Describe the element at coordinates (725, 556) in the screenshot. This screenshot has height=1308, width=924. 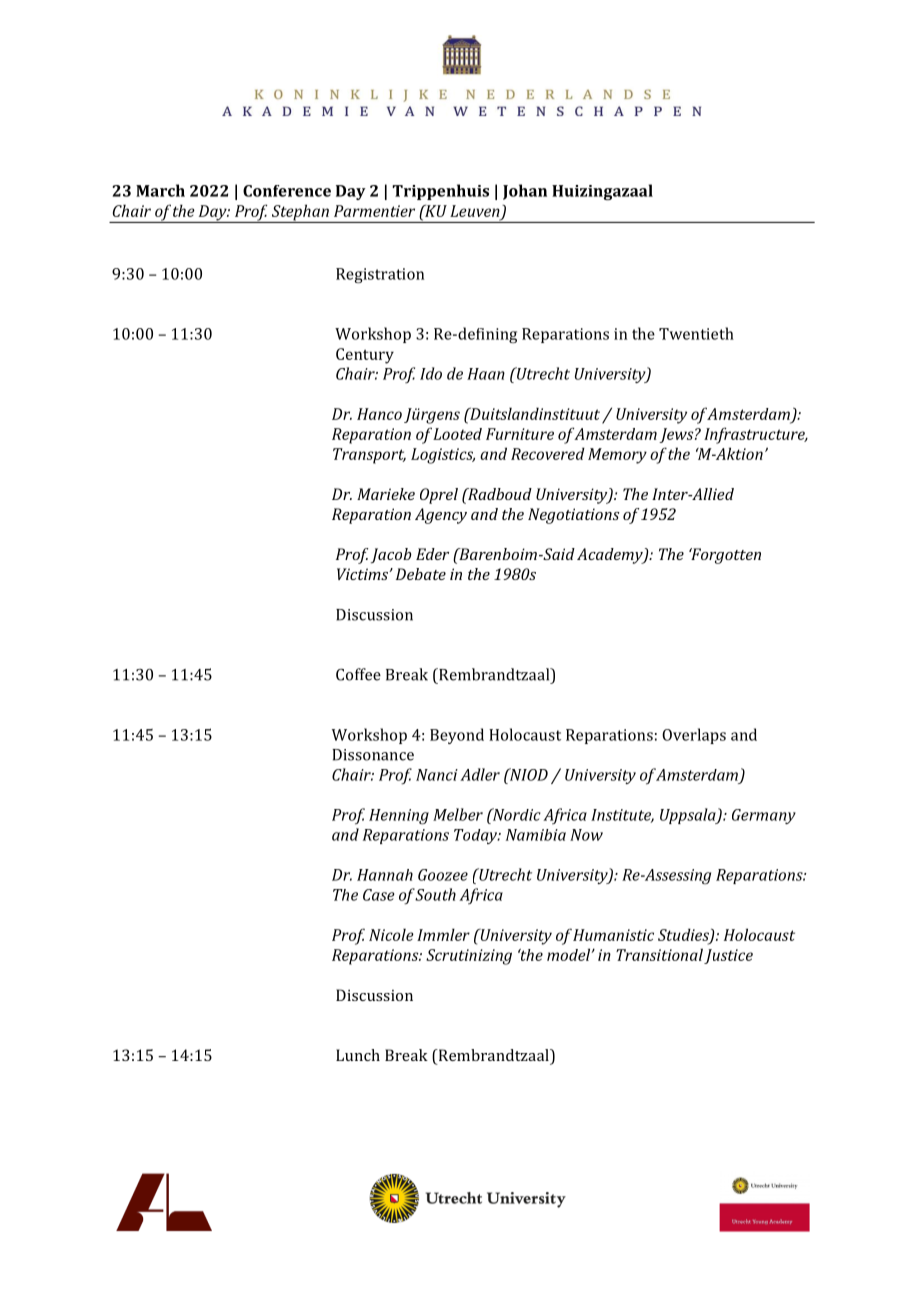
I see `Forgotten` at that location.
